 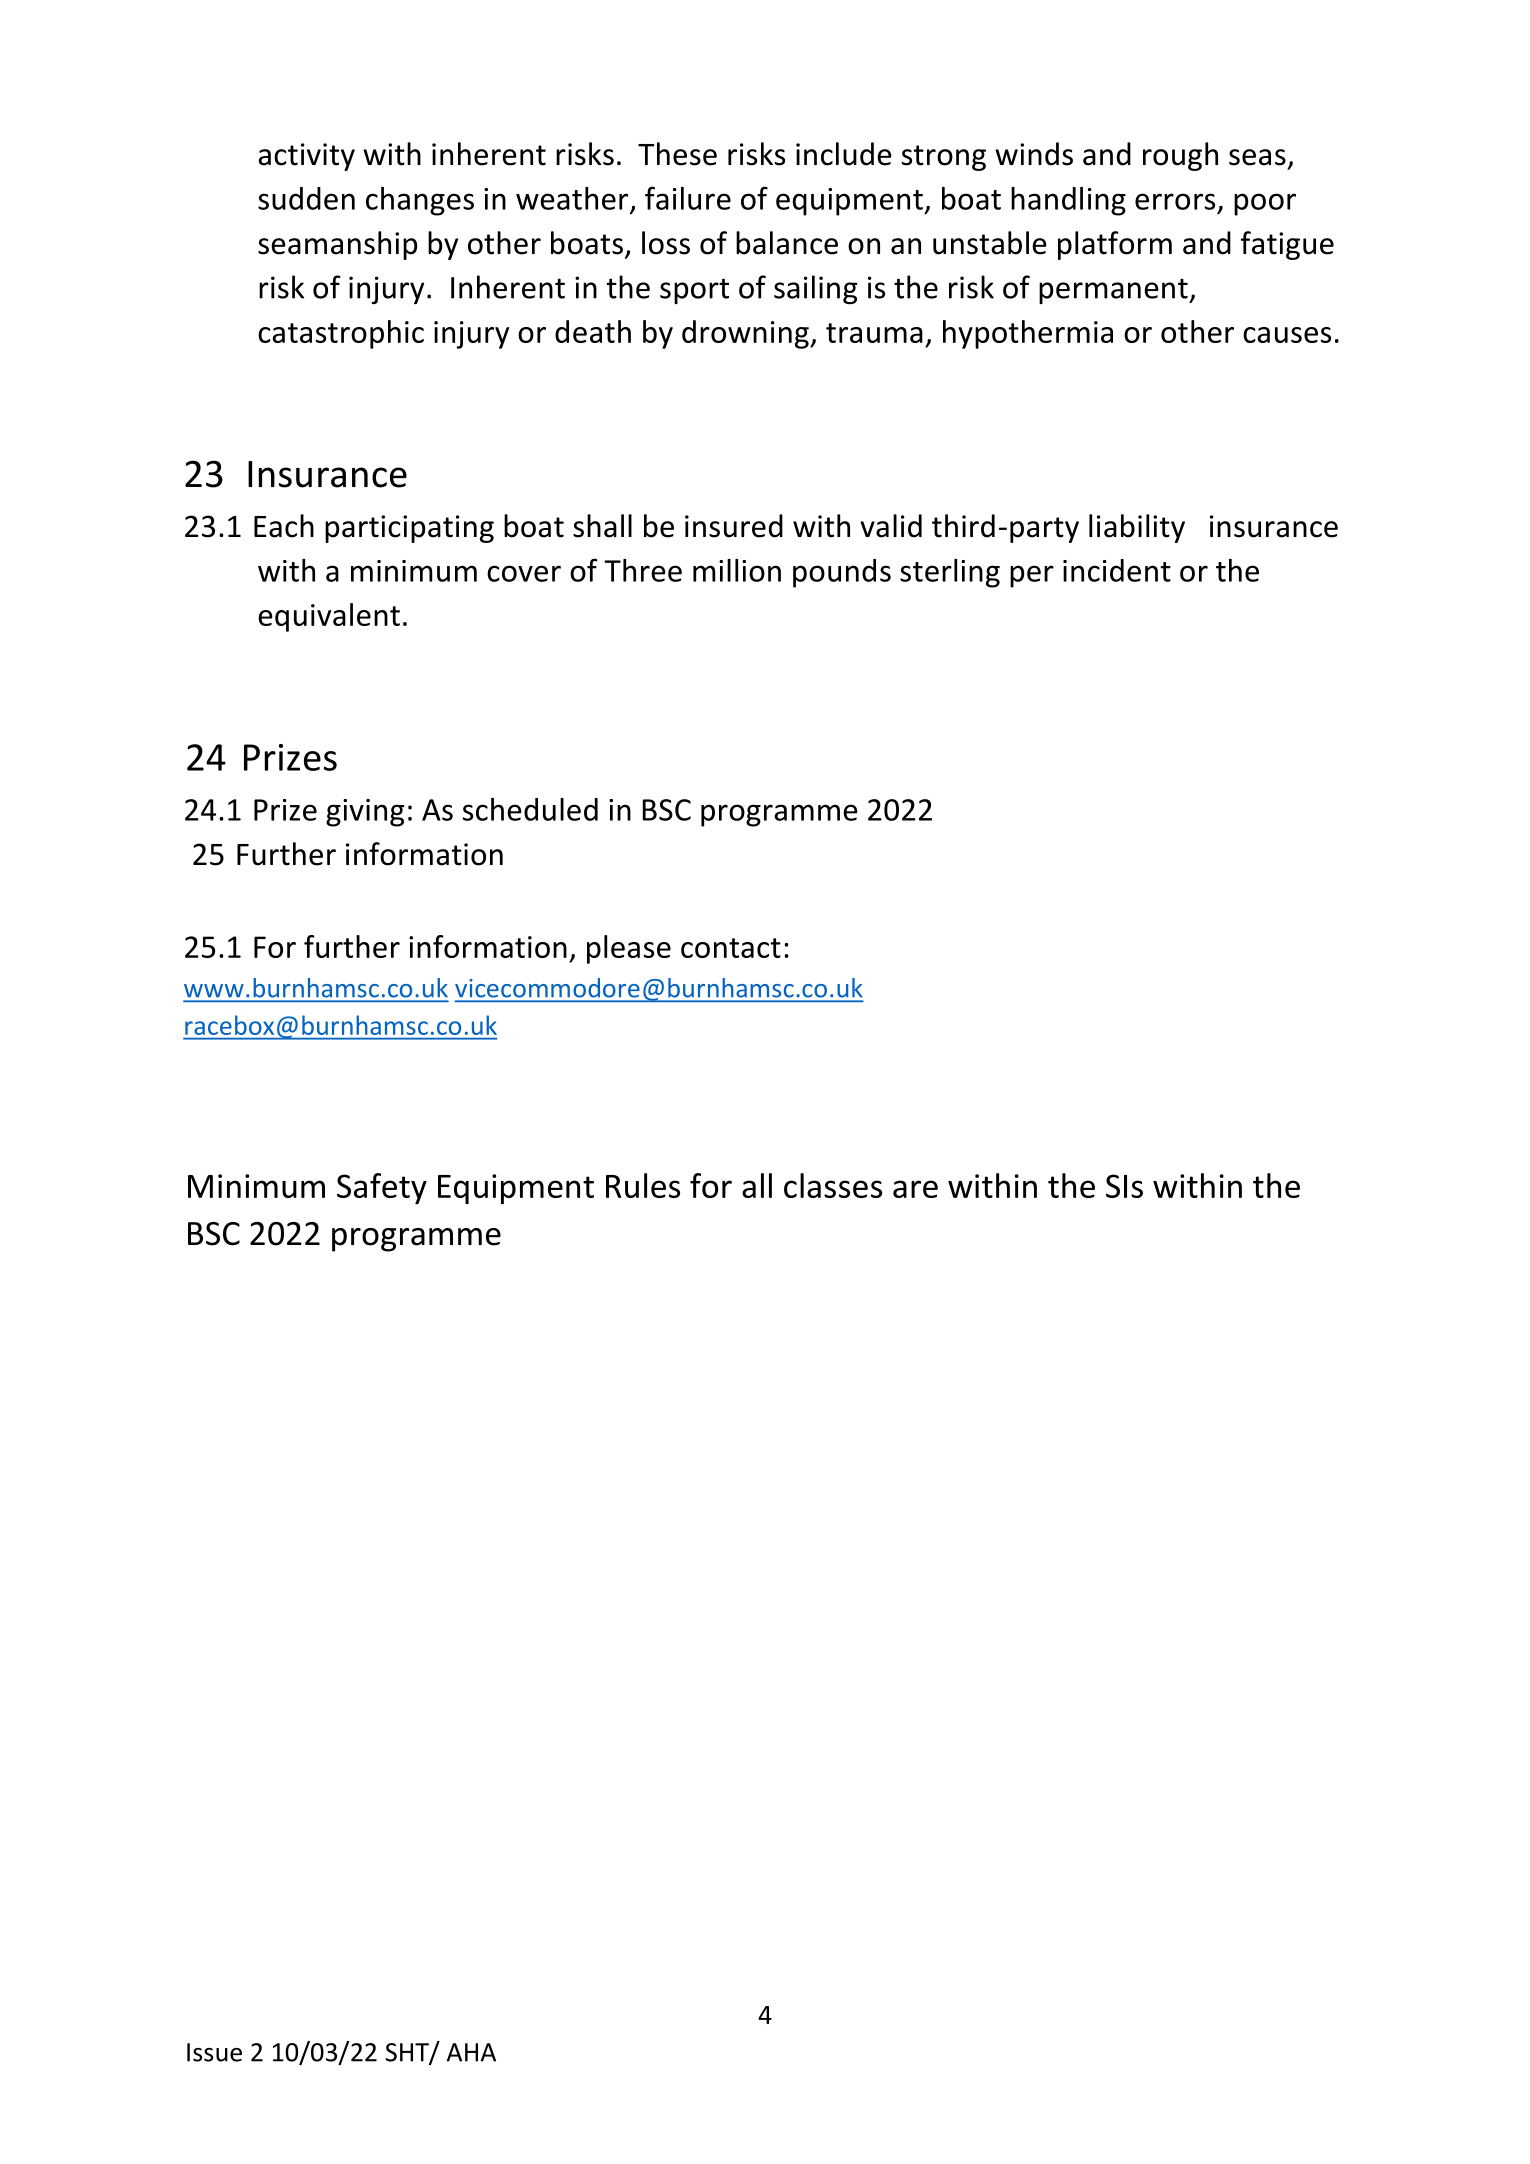 What do you see at coordinates (1175, 201) in the screenshot?
I see `errors` at bounding box center [1175, 201].
